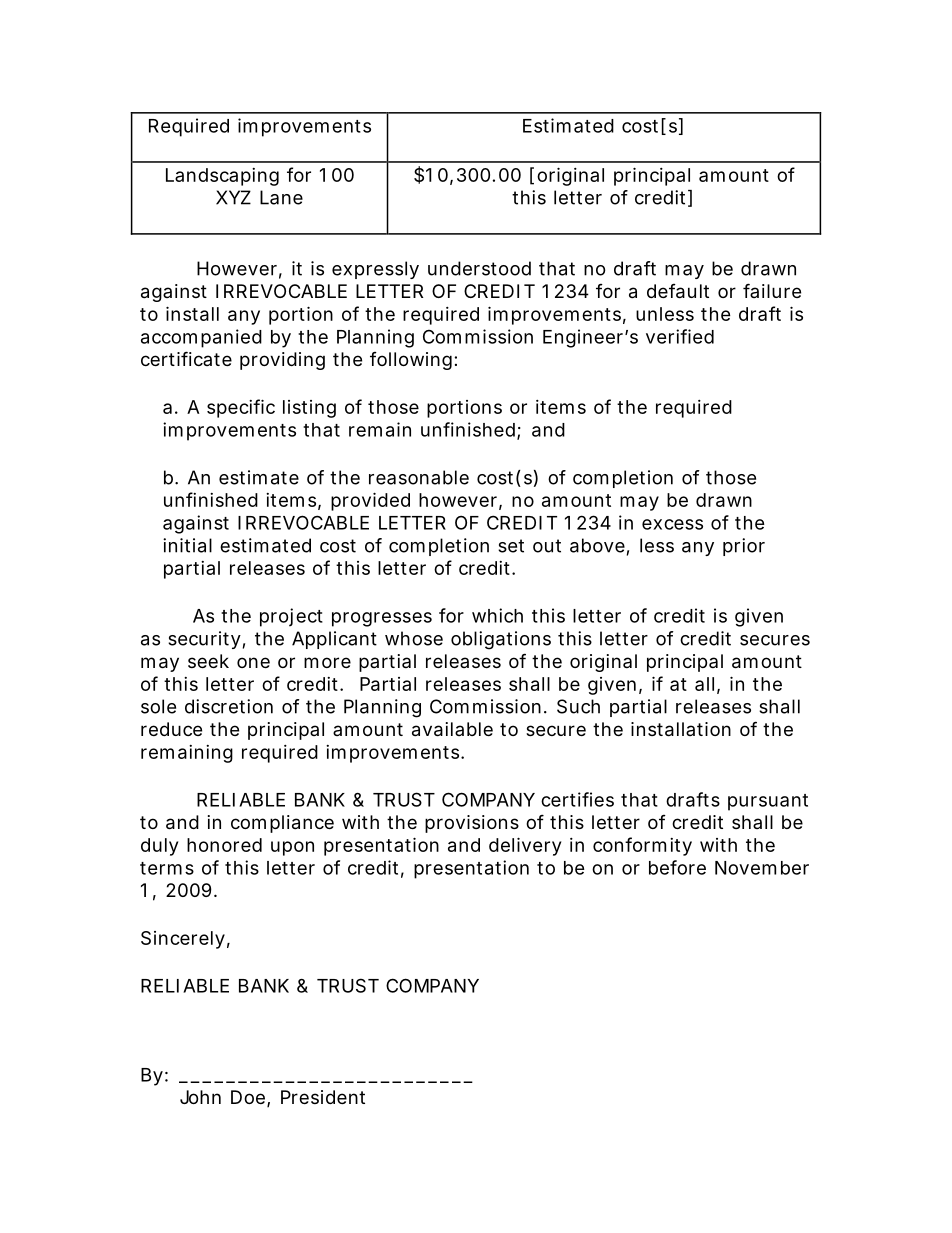 Image resolution: width=952 pixels, height=1233 pixels. What do you see at coordinates (323, 1097) in the document?
I see `President` at bounding box center [323, 1097].
